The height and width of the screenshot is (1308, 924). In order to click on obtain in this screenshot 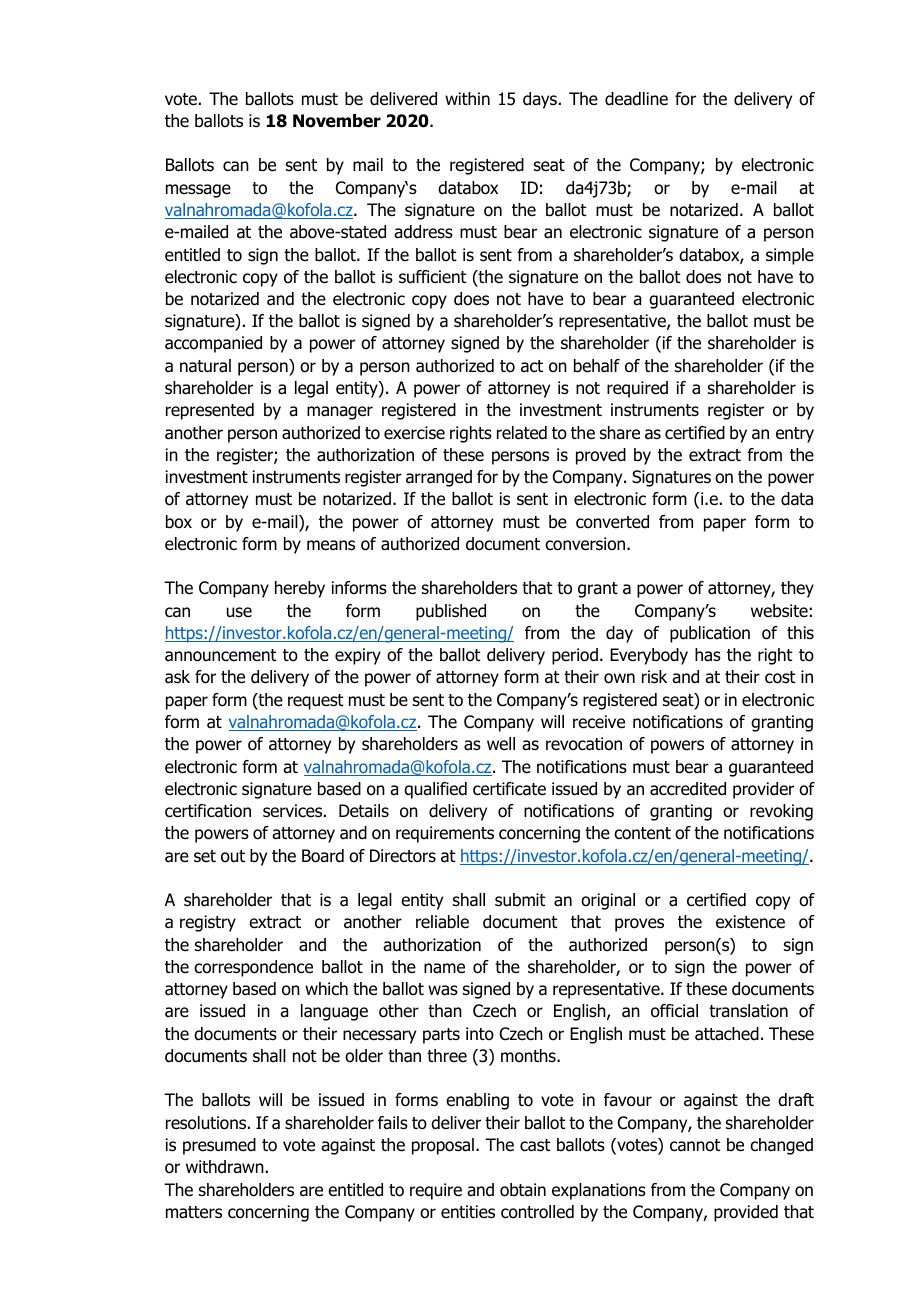, I will do `click(523, 1190)`.
